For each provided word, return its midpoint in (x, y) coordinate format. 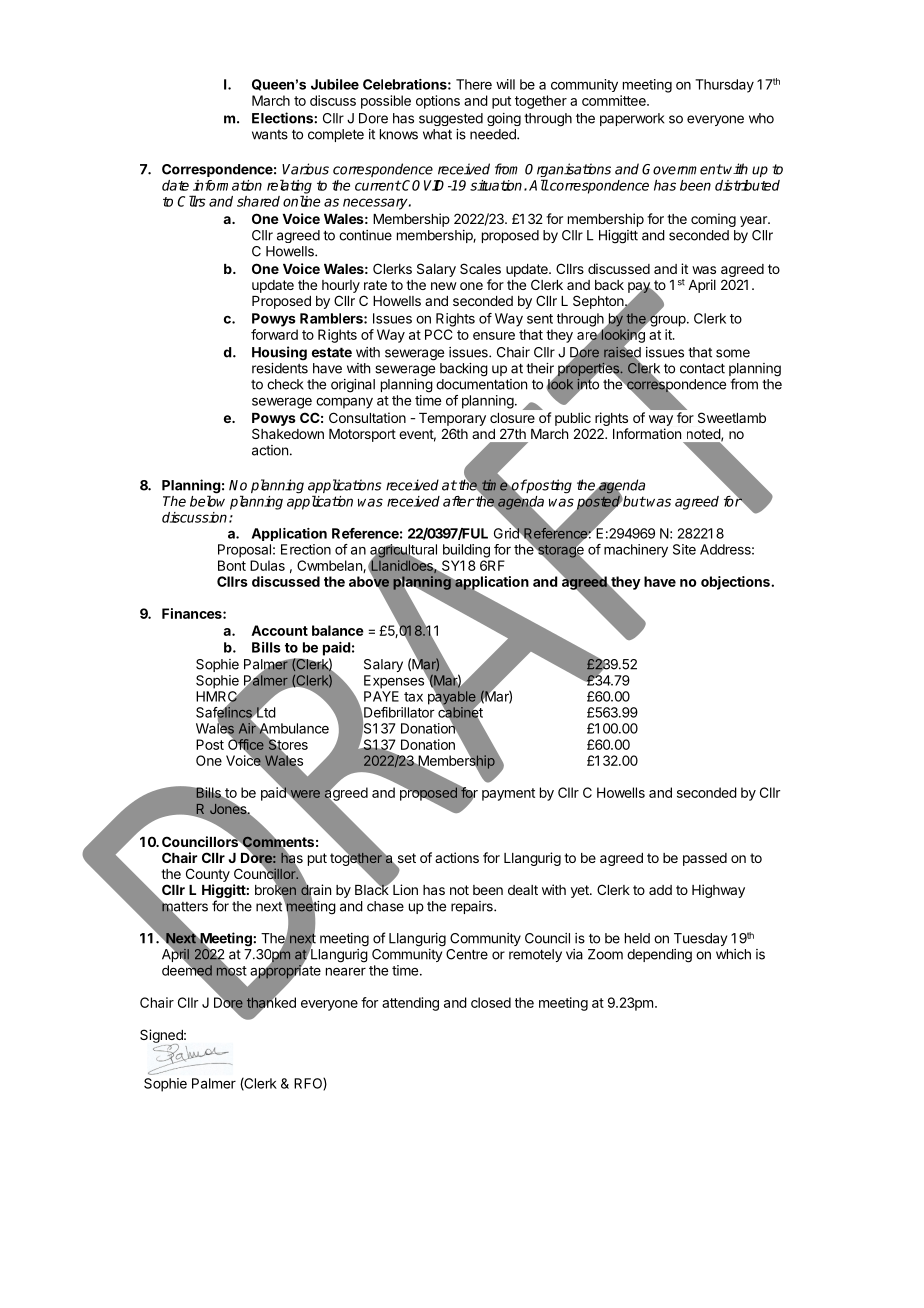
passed (705, 859)
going (504, 119)
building (466, 551)
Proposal (244, 551)
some (733, 353)
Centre (467, 954)
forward (274, 334)
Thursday (724, 86)
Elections (283, 118)
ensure (494, 336)
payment (508, 794)
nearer (346, 971)
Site (684, 549)
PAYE (381, 696)
